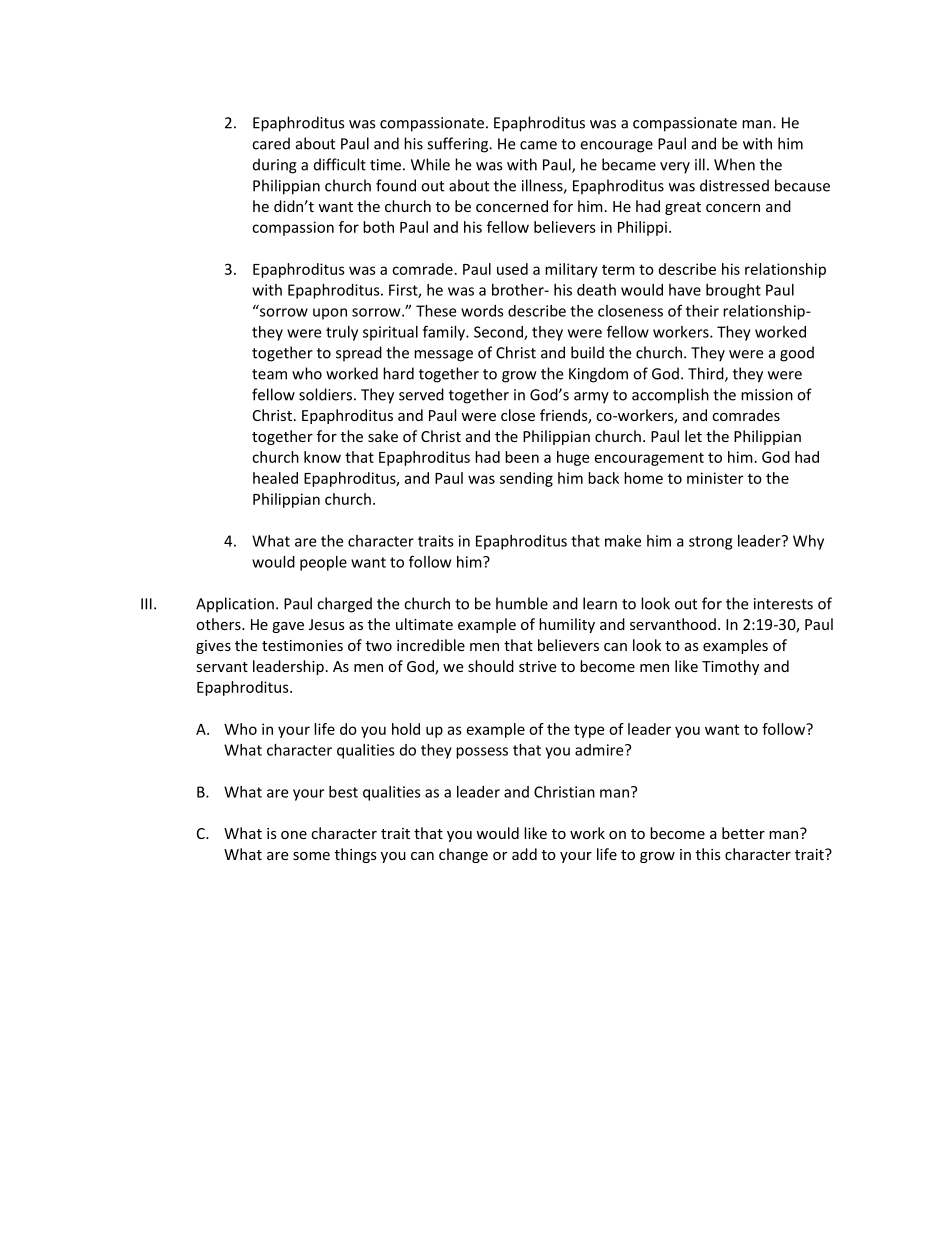 The width and height of the image is (952, 1233). I want to click on suffering, so click(459, 145).
